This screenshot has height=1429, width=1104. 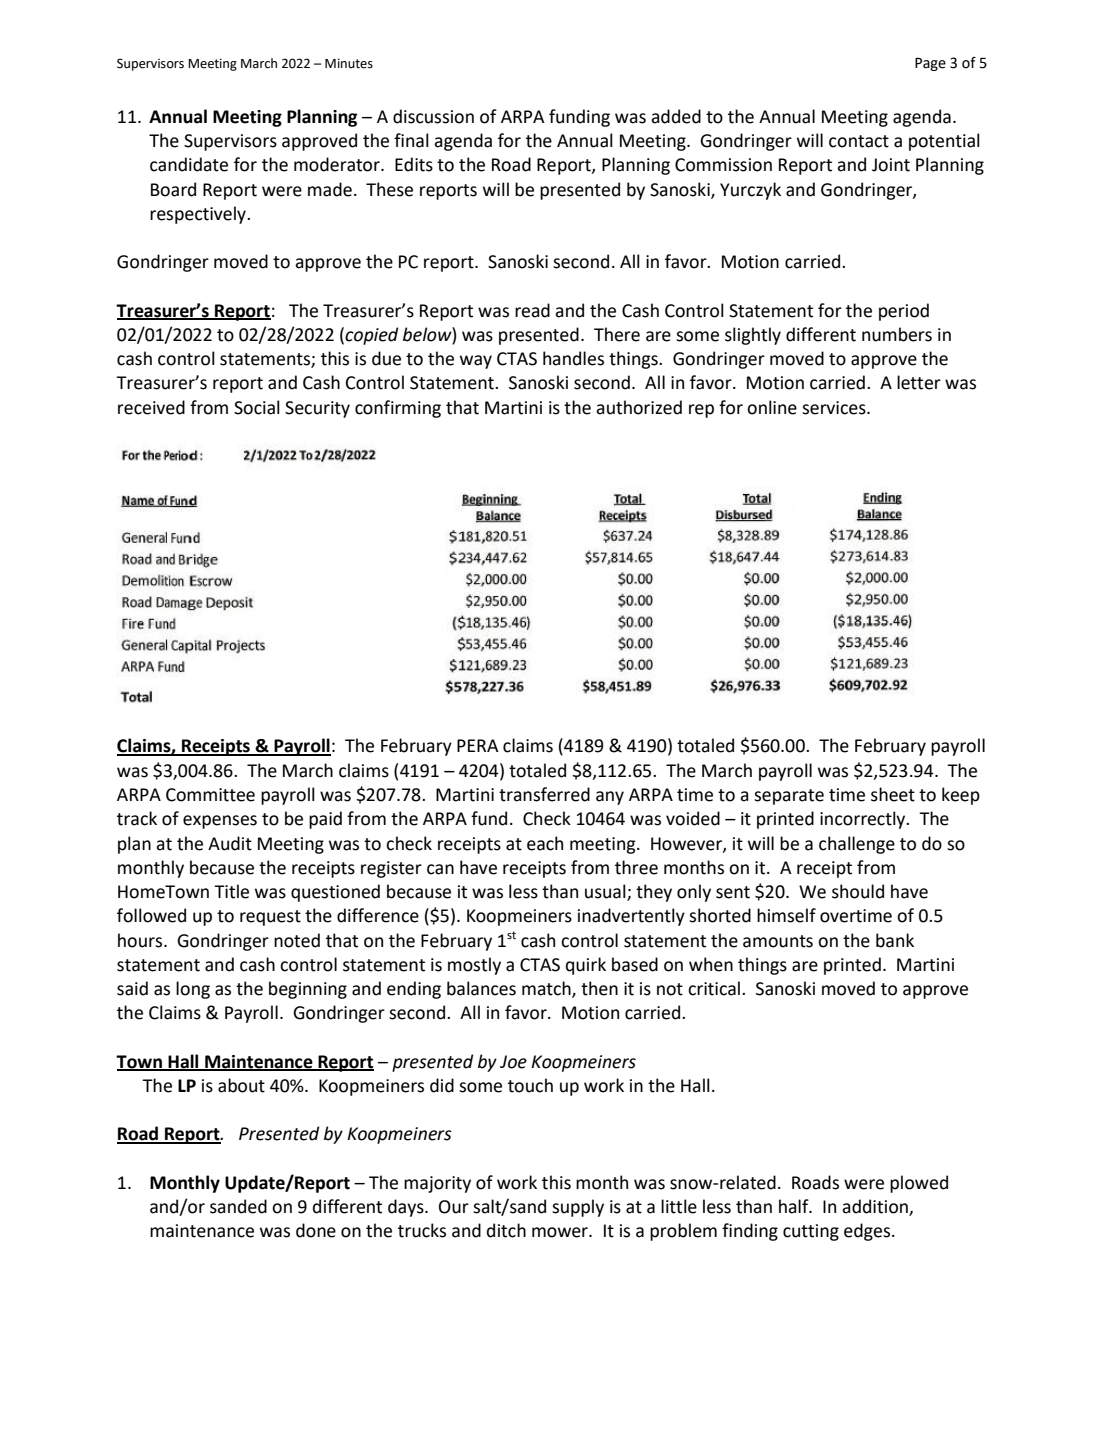 I want to click on each, so click(x=545, y=843).
